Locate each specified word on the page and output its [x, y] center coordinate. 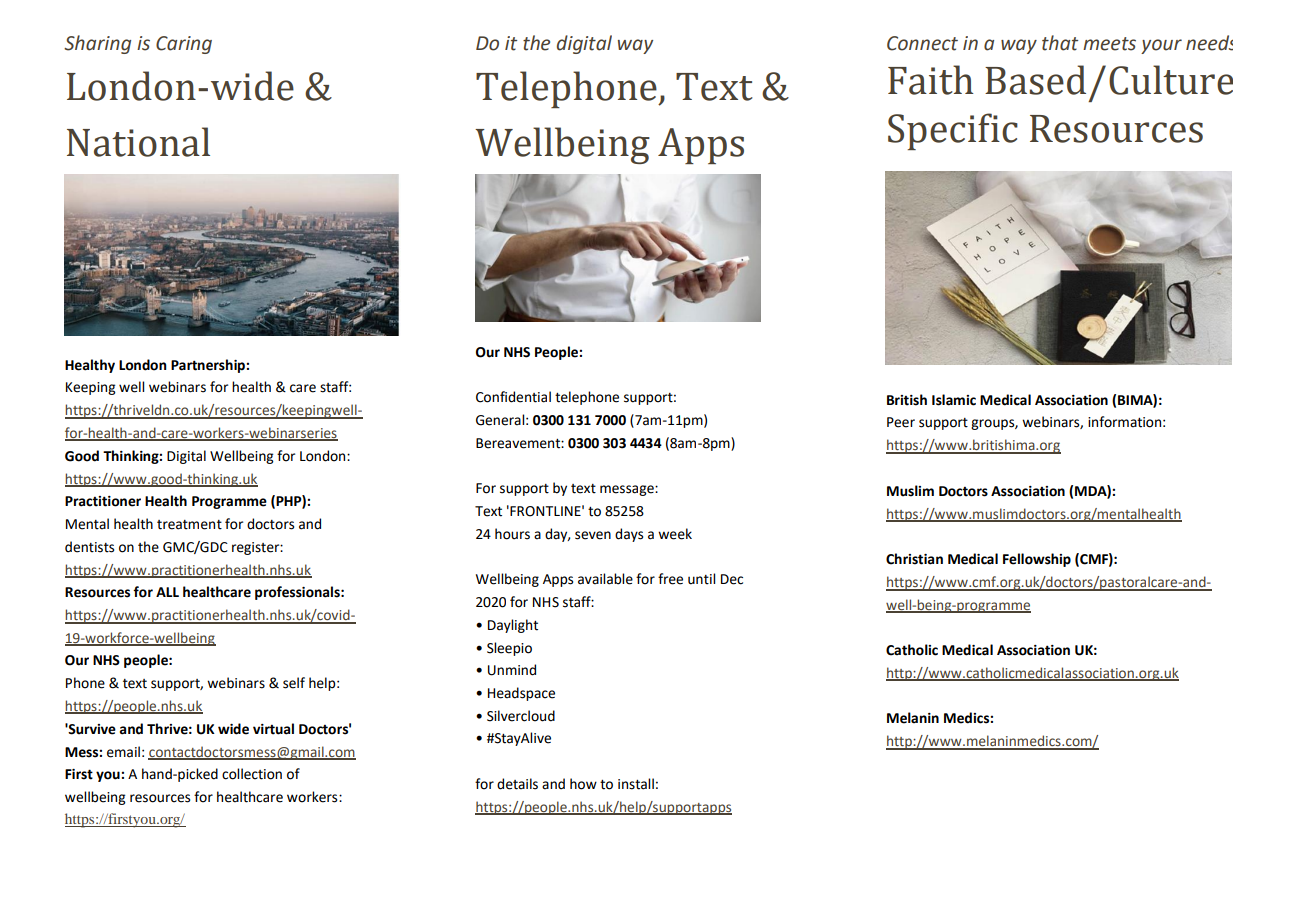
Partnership [209, 366]
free [670, 579]
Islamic [954, 400]
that [1060, 43]
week [675, 534]
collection [252, 774]
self [294, 683]
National [138, 142]
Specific [953, 131]
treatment [189, 525]
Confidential [513, 397]
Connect [922, 43]
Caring [184, 45]
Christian [914, 559]
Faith [931, 80]
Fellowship [1037, 560]
